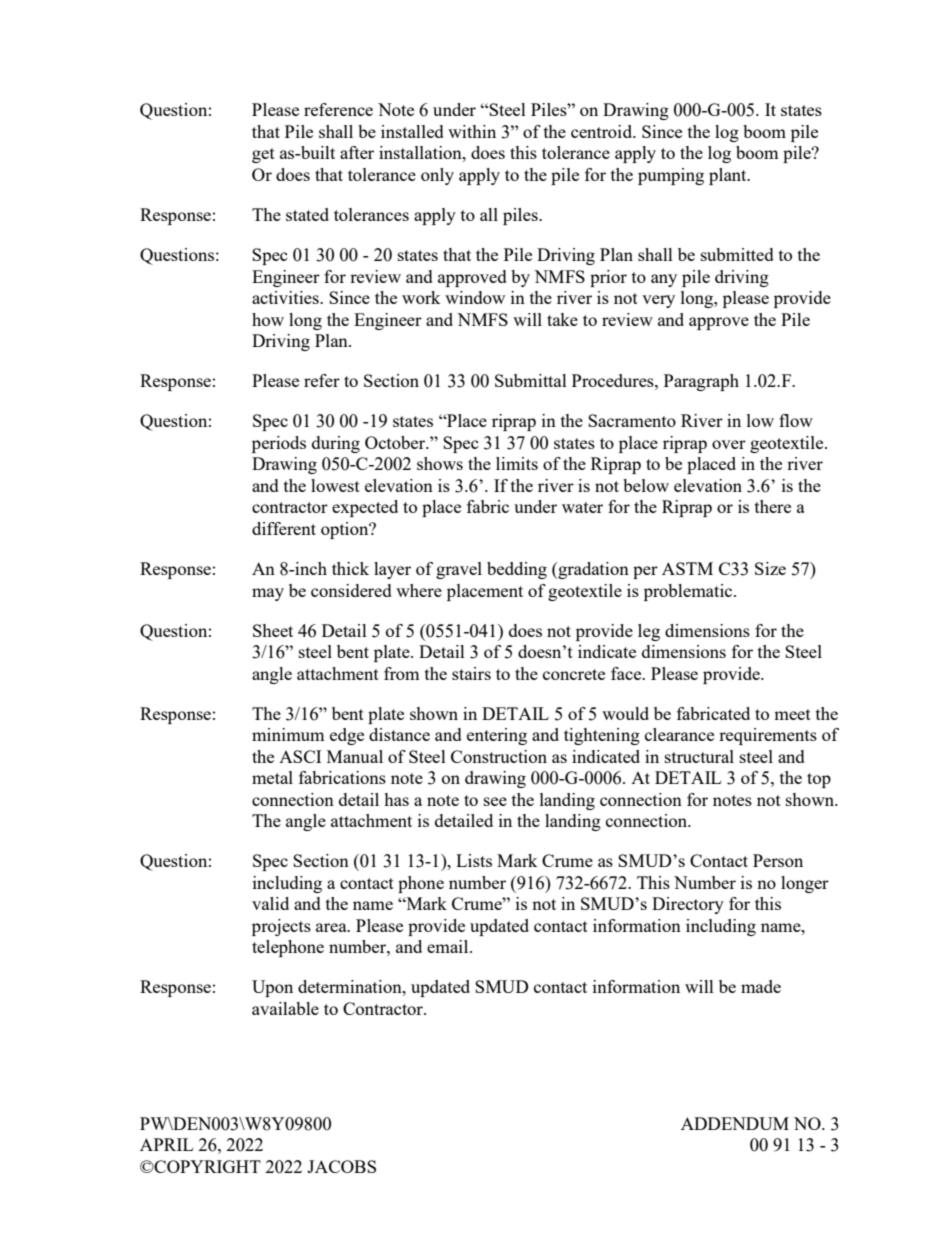 Image resolution: width=952 pixels, height=1233 pixels. Describe the element at coordinates (263, 155) in the document. I see `get` at that location.
